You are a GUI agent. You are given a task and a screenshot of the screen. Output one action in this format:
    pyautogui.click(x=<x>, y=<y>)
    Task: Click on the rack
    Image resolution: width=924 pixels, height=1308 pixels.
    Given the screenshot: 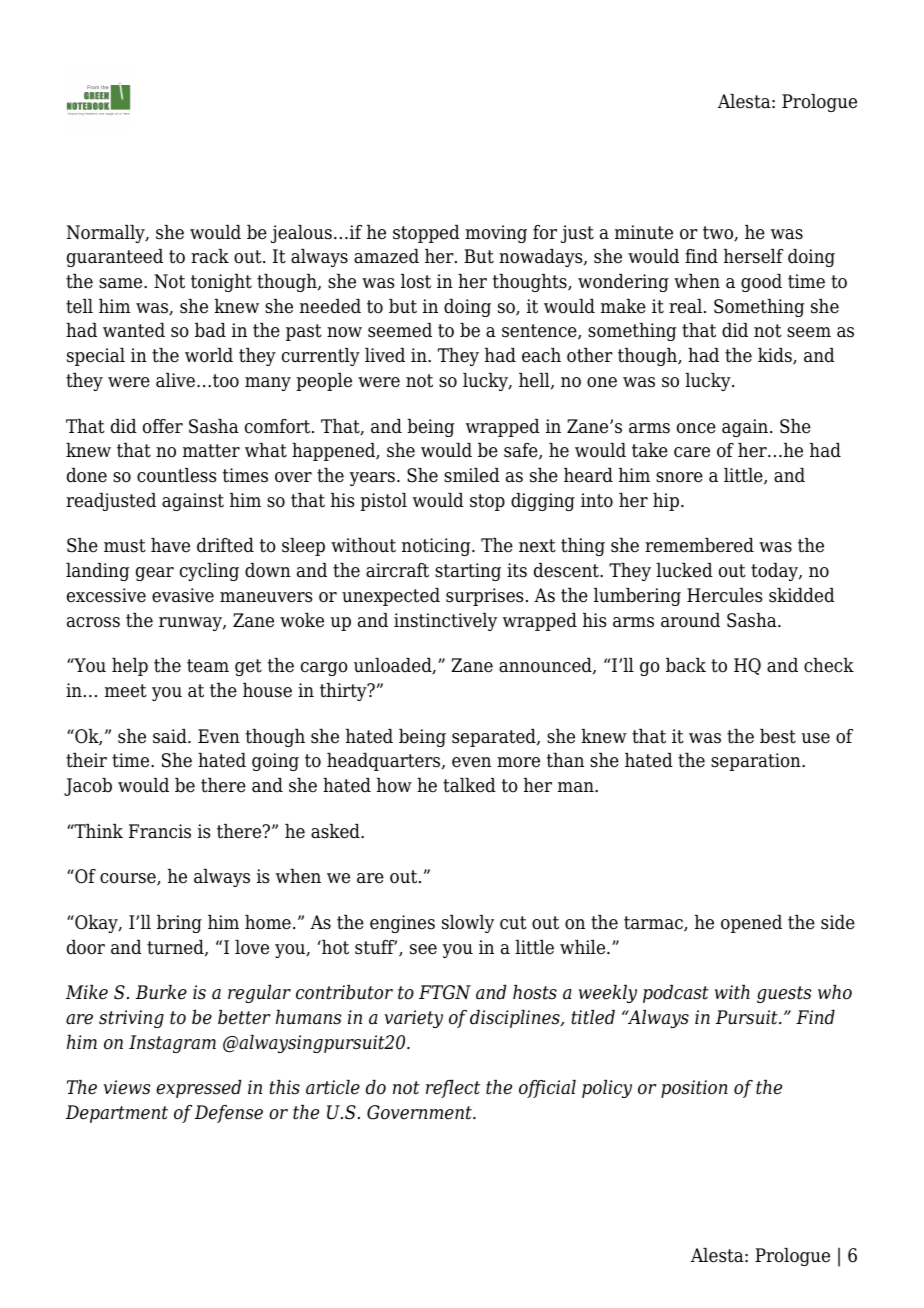 What is the action you would take?
    pyautogui.click(x=210, y=256)
